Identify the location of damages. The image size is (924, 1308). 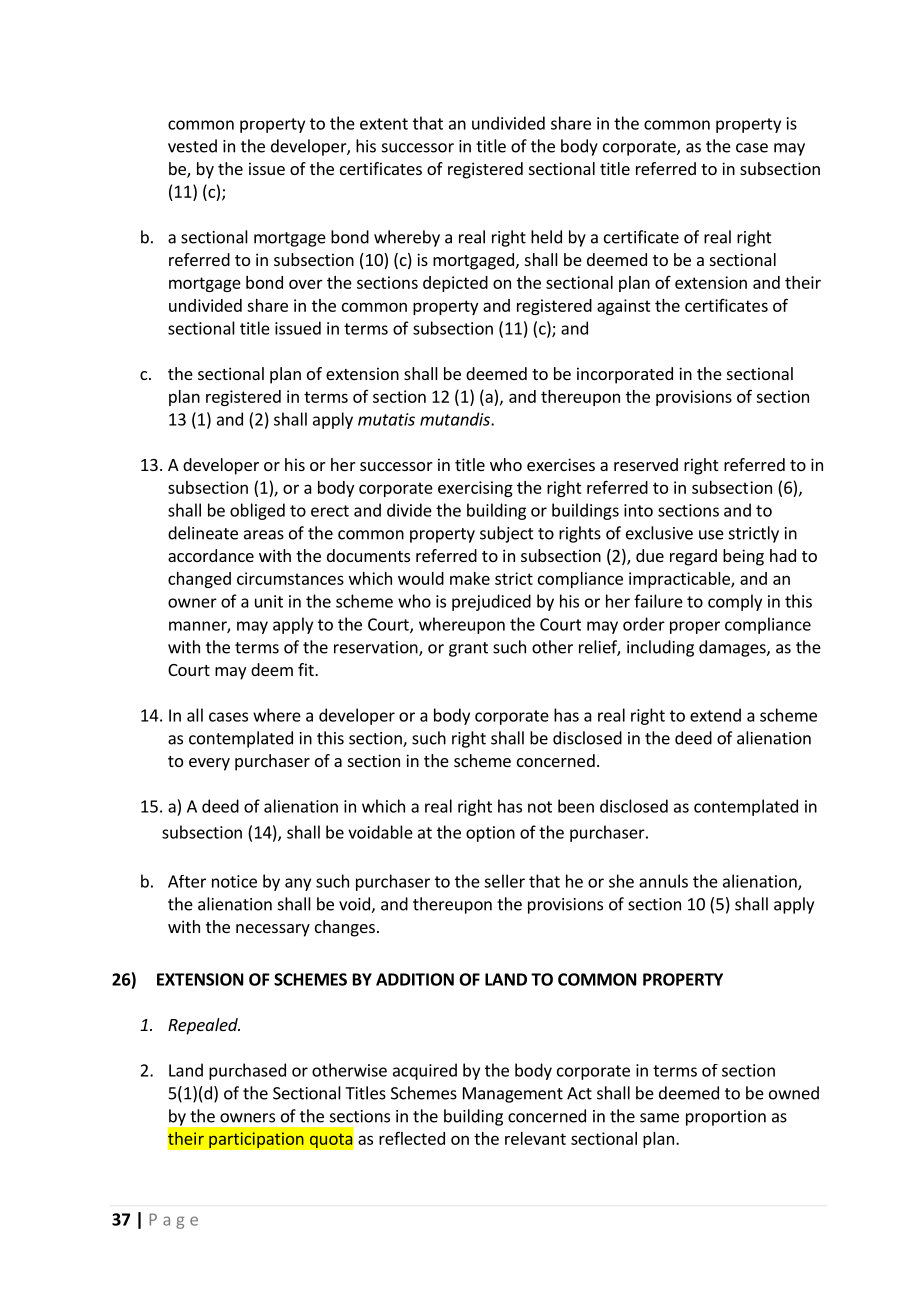
(733, 648).
